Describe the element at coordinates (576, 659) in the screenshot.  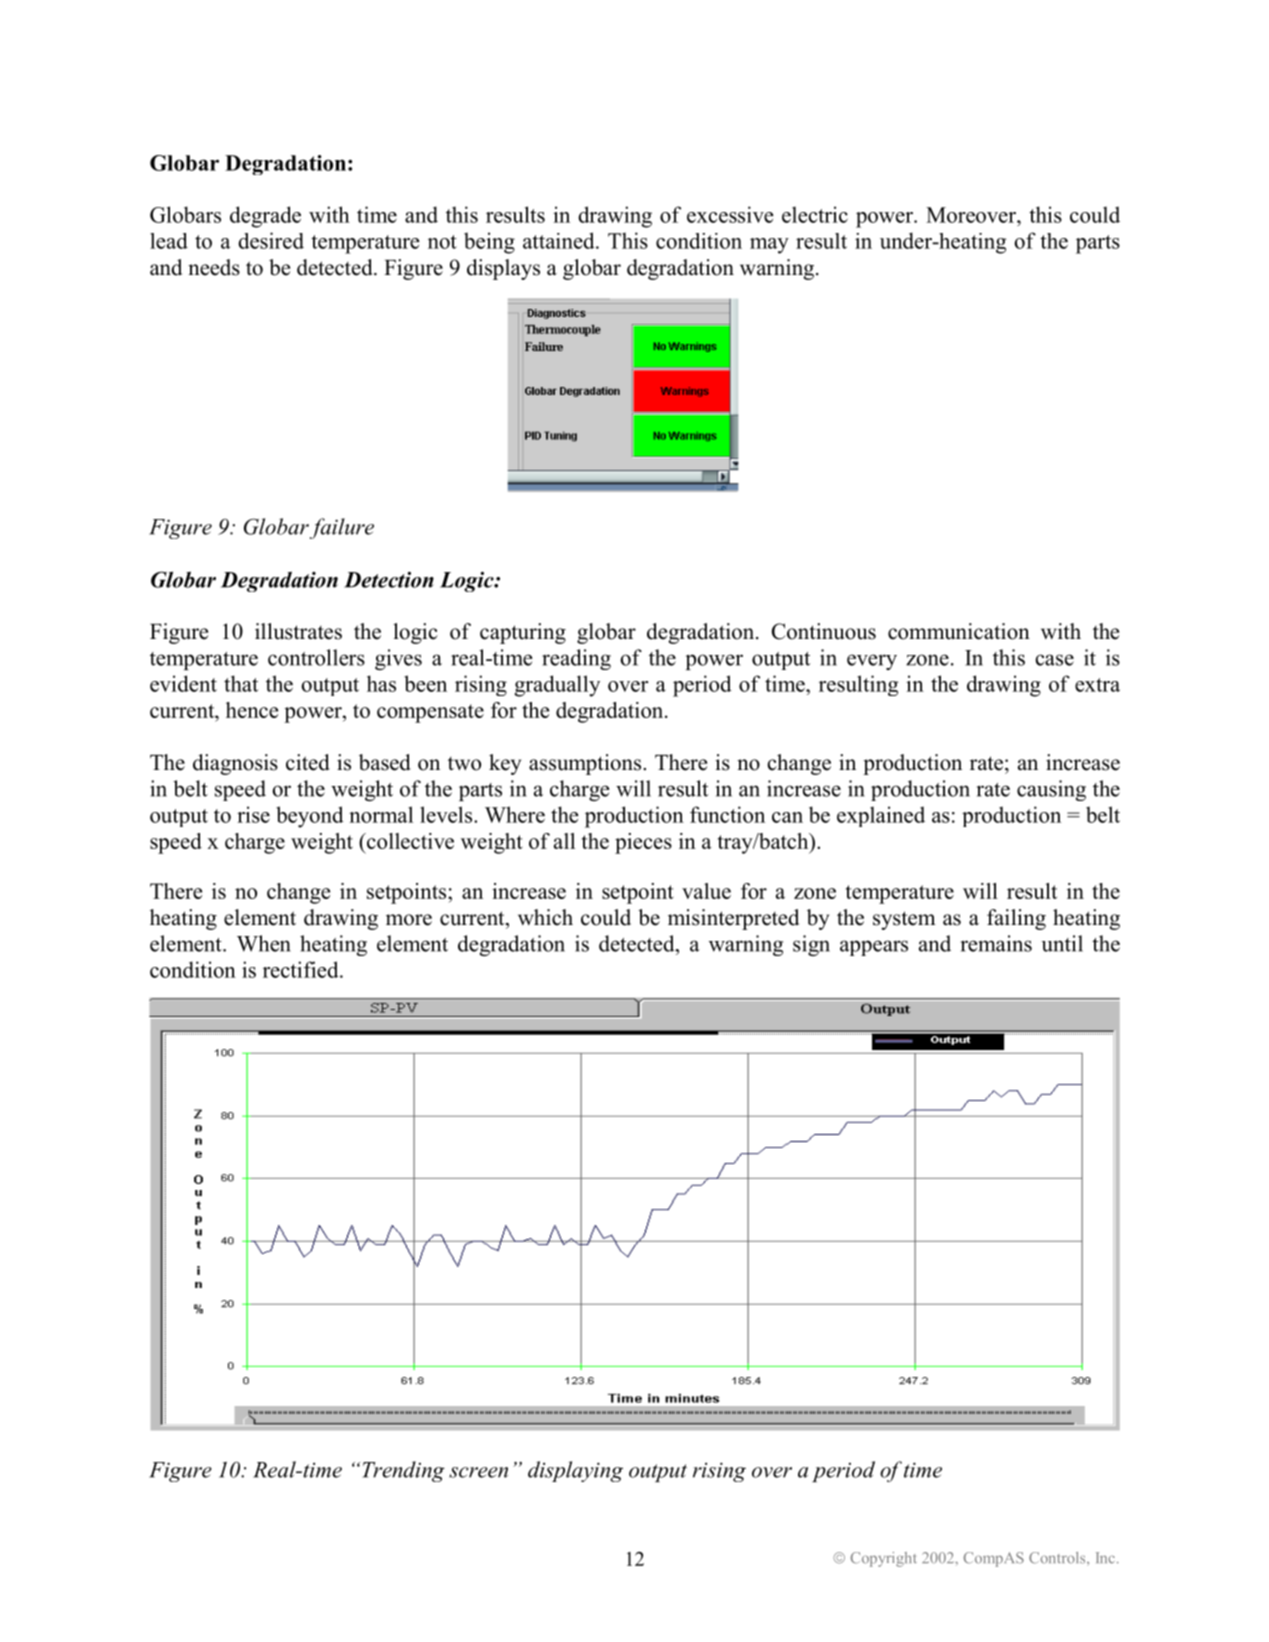
I see `reading` at that location.
